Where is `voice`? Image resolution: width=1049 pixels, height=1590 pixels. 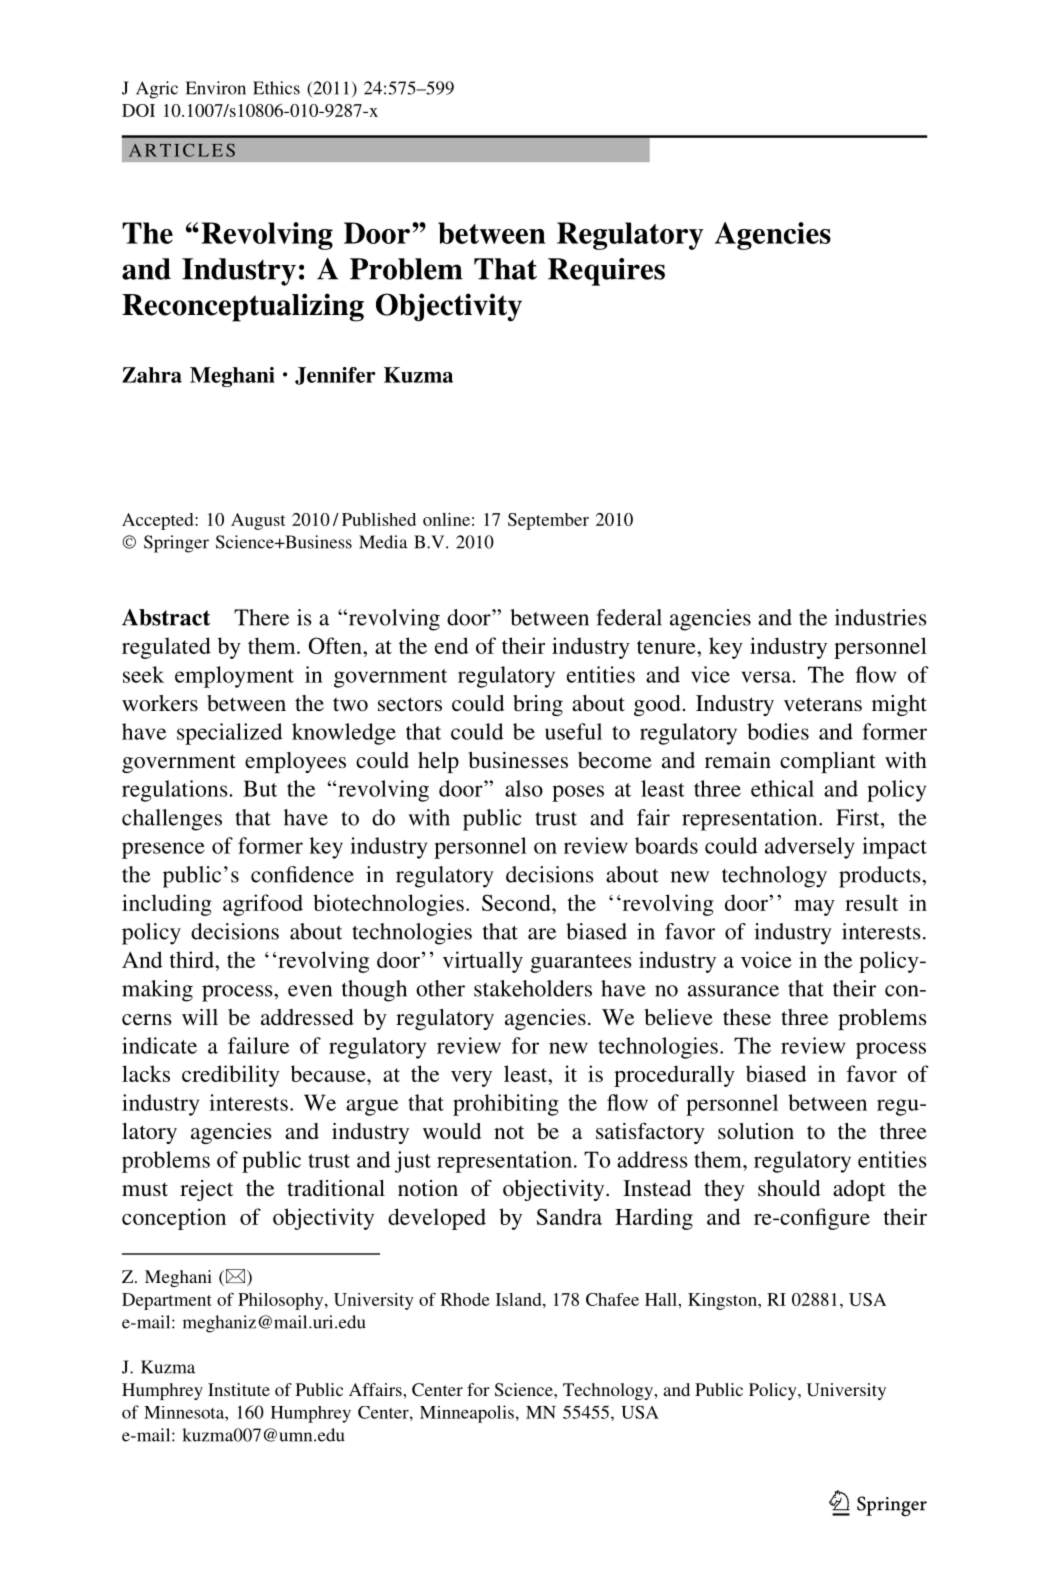
voice is located at coordinates (766, 959).
